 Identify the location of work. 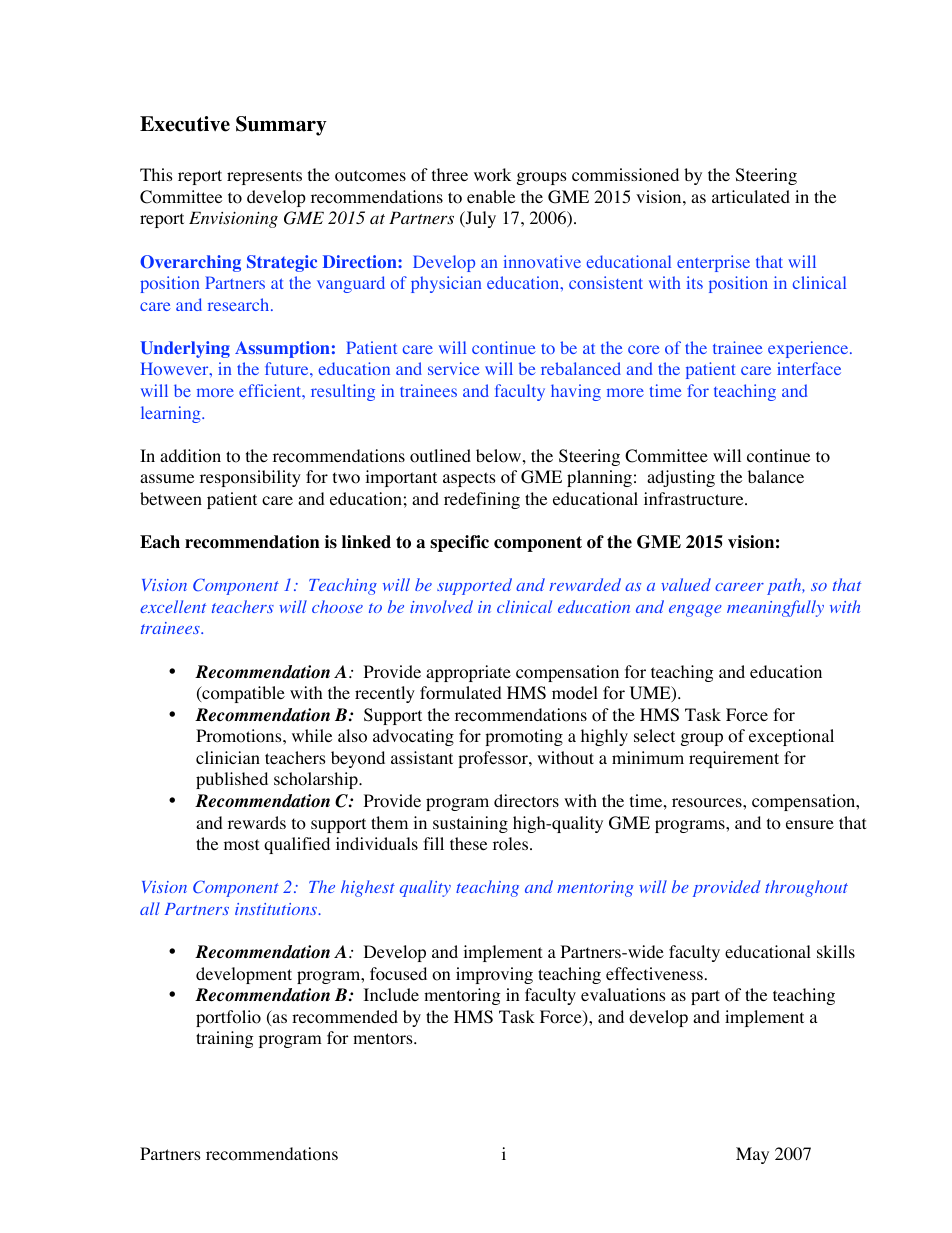
(492, 175).
